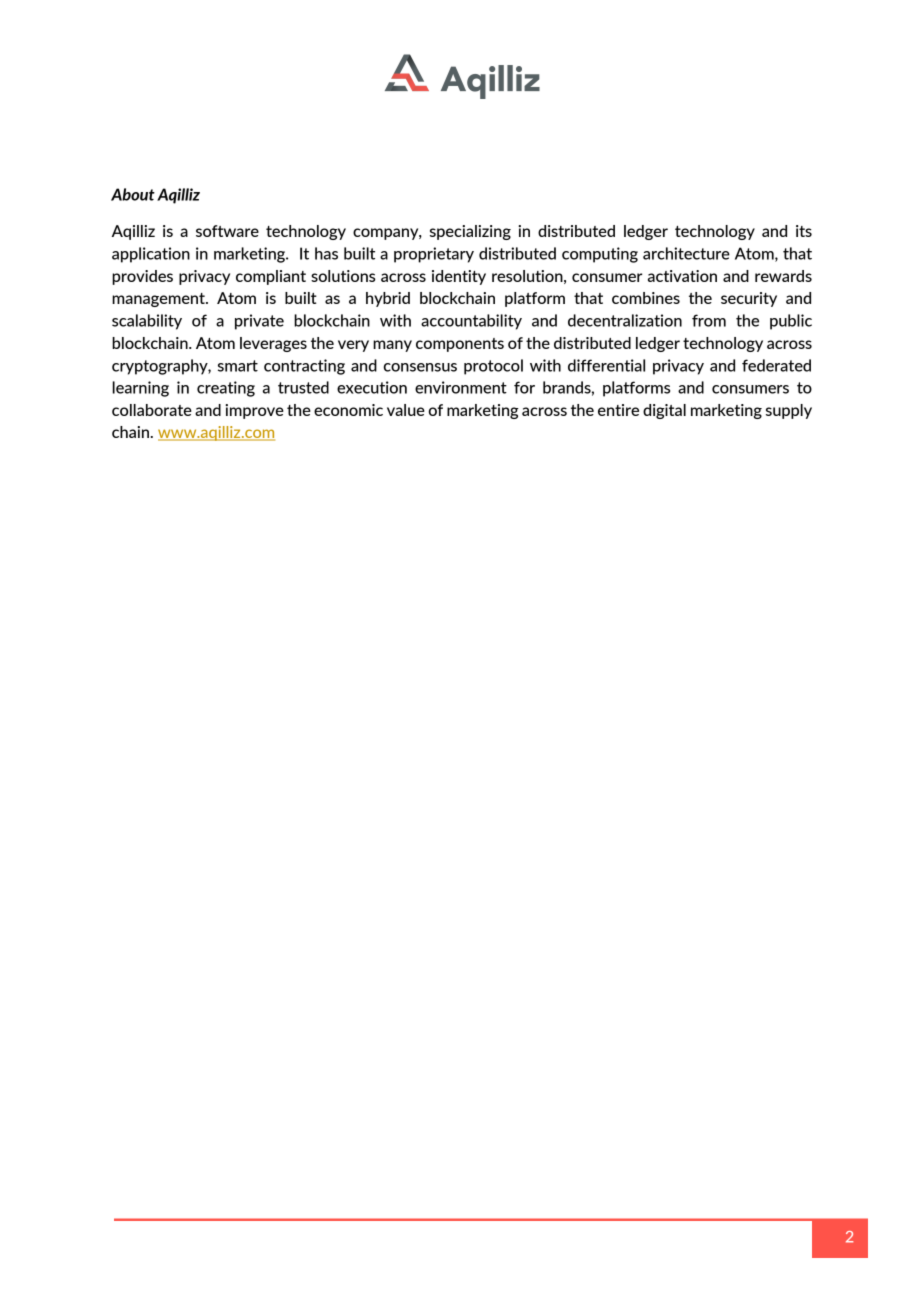 The height and width of the screenshot is (1308, 924). What do you see at coordinates (709, 320) in the screenshot?
I see `from` at bounding box center [709, 320].
